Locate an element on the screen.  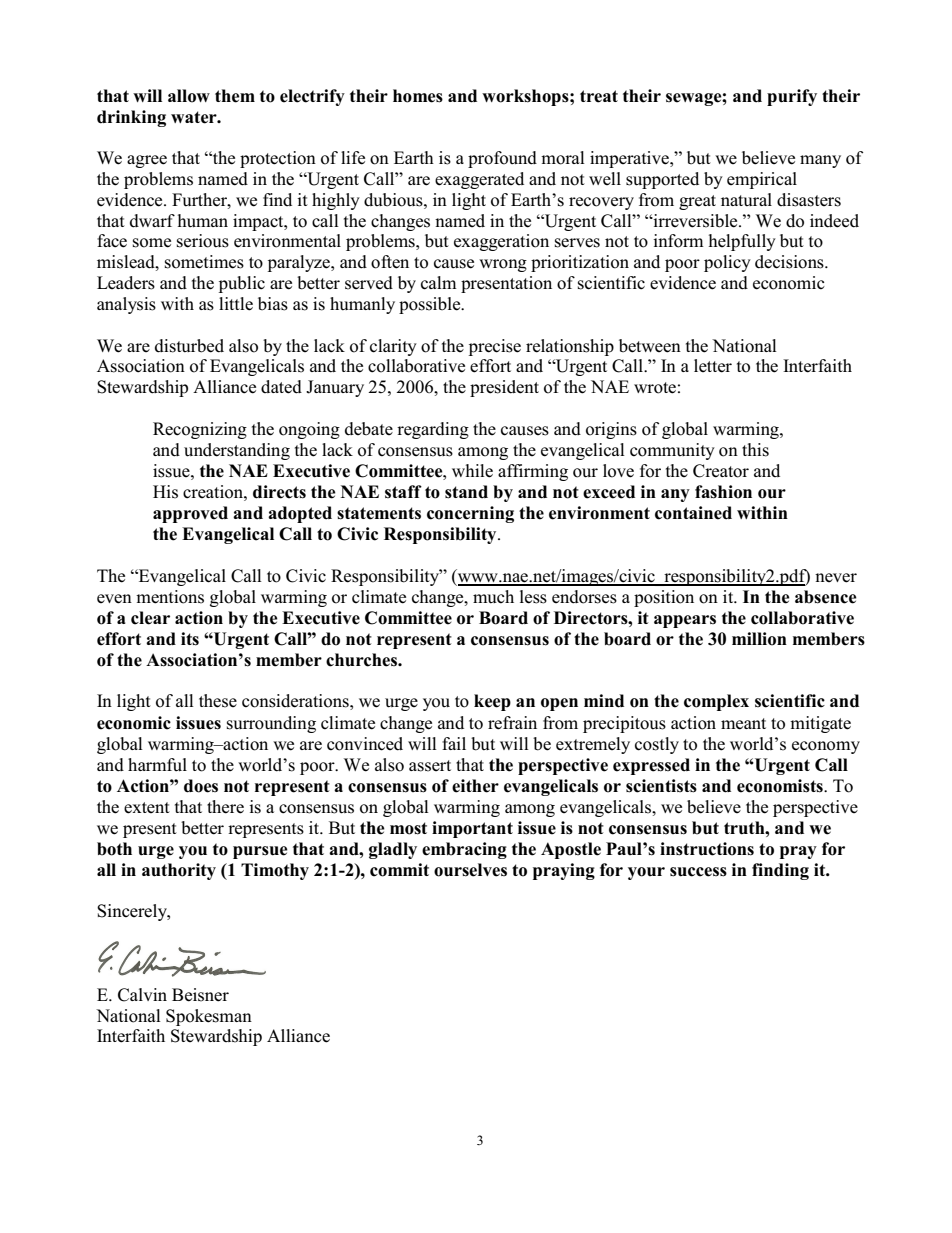
keep is located at coordinates (492, 702).
